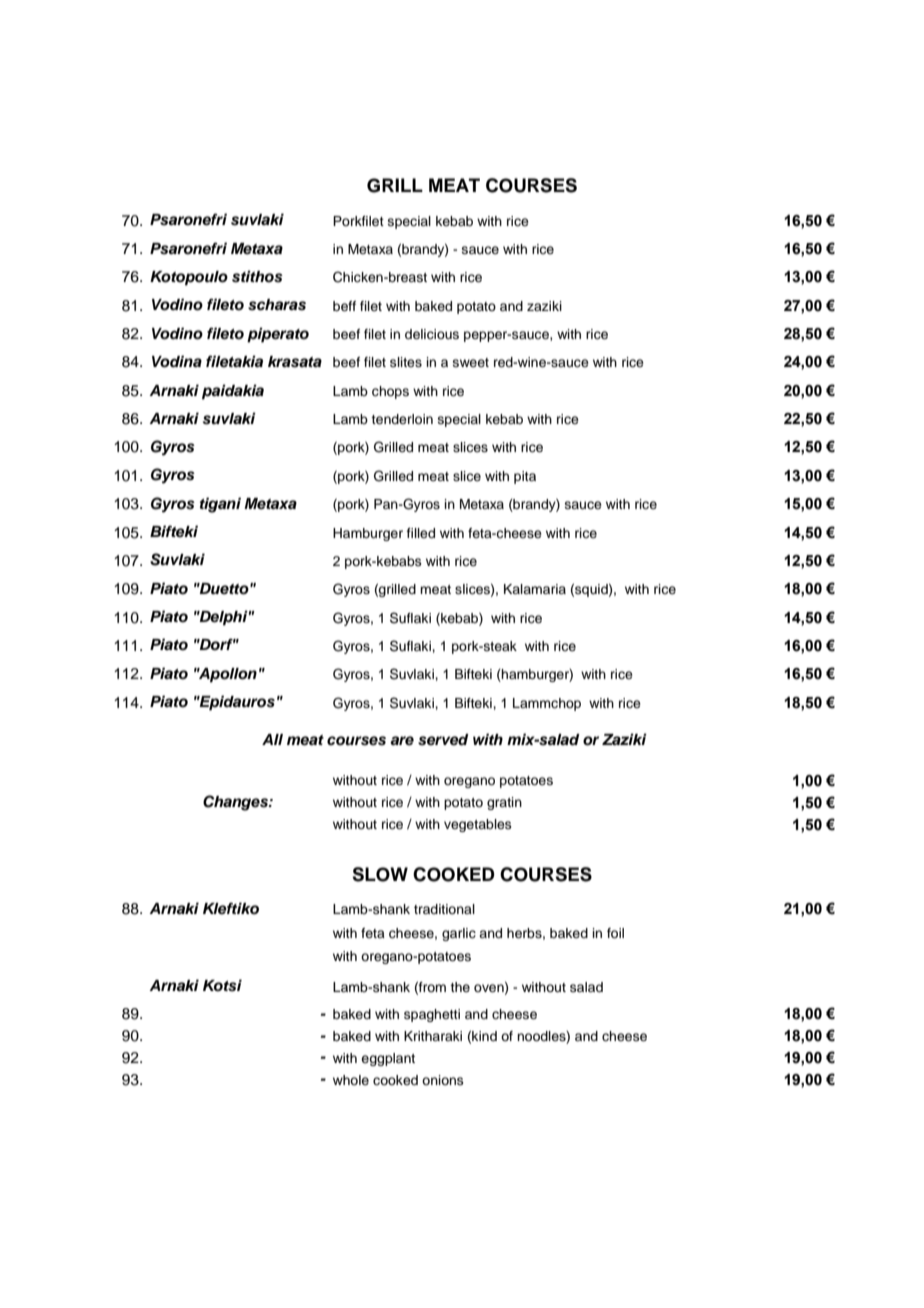 This screenshot has width=924, height=1308. Describe the element at coordinates (525, 477) in the screenshot. I see `pita` at that location.
